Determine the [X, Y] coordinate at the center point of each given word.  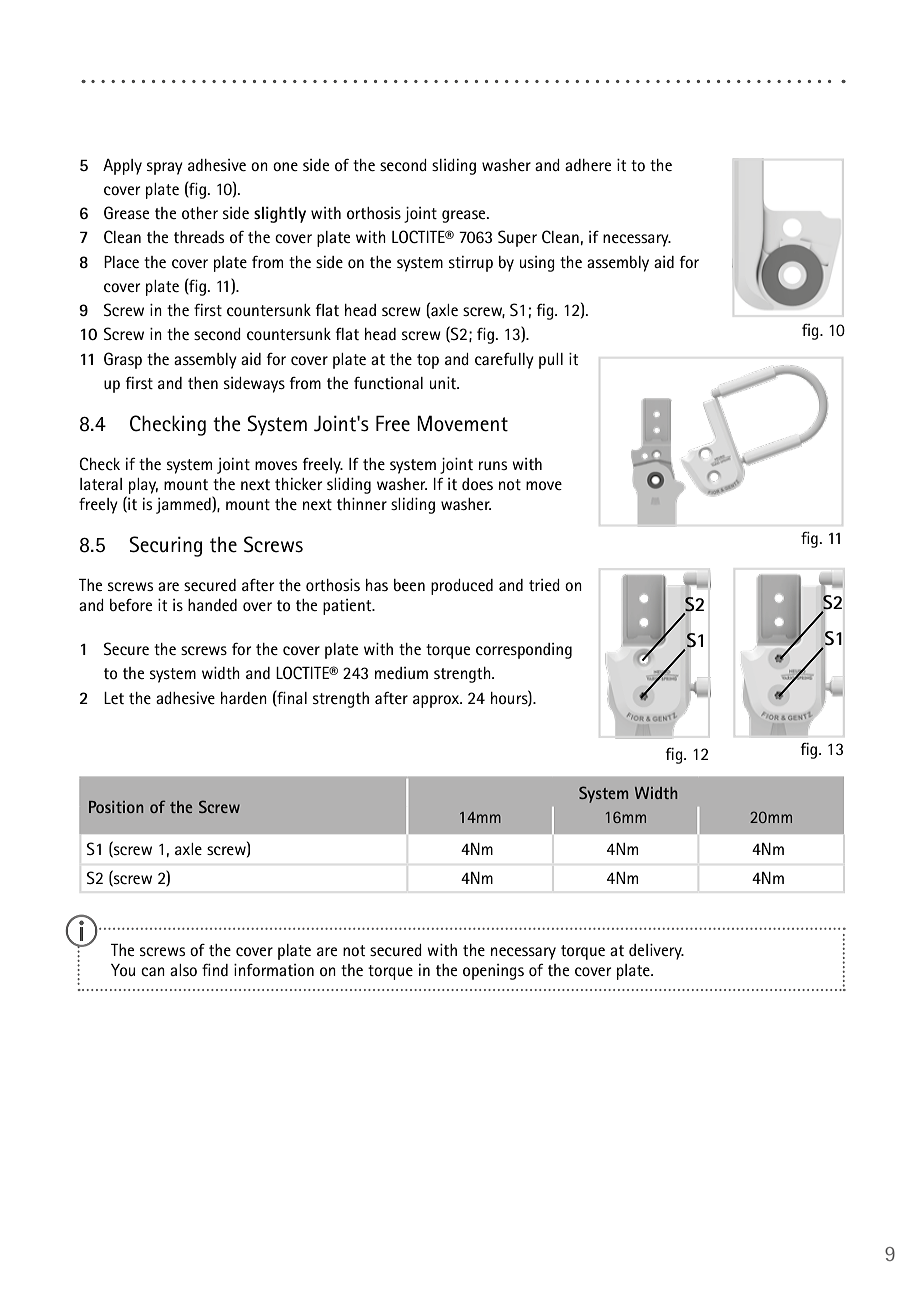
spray [165, 168]
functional [388, 383]
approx [437, 701]
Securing [165, 546]
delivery [656, 952]
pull [551, 361]
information [274, 970]
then [203, 383]
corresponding [524, 651]
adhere [588, 165]
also [183, 970]
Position [116, 807]
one [285, 166]
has [377, 585]
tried [544, 585]
